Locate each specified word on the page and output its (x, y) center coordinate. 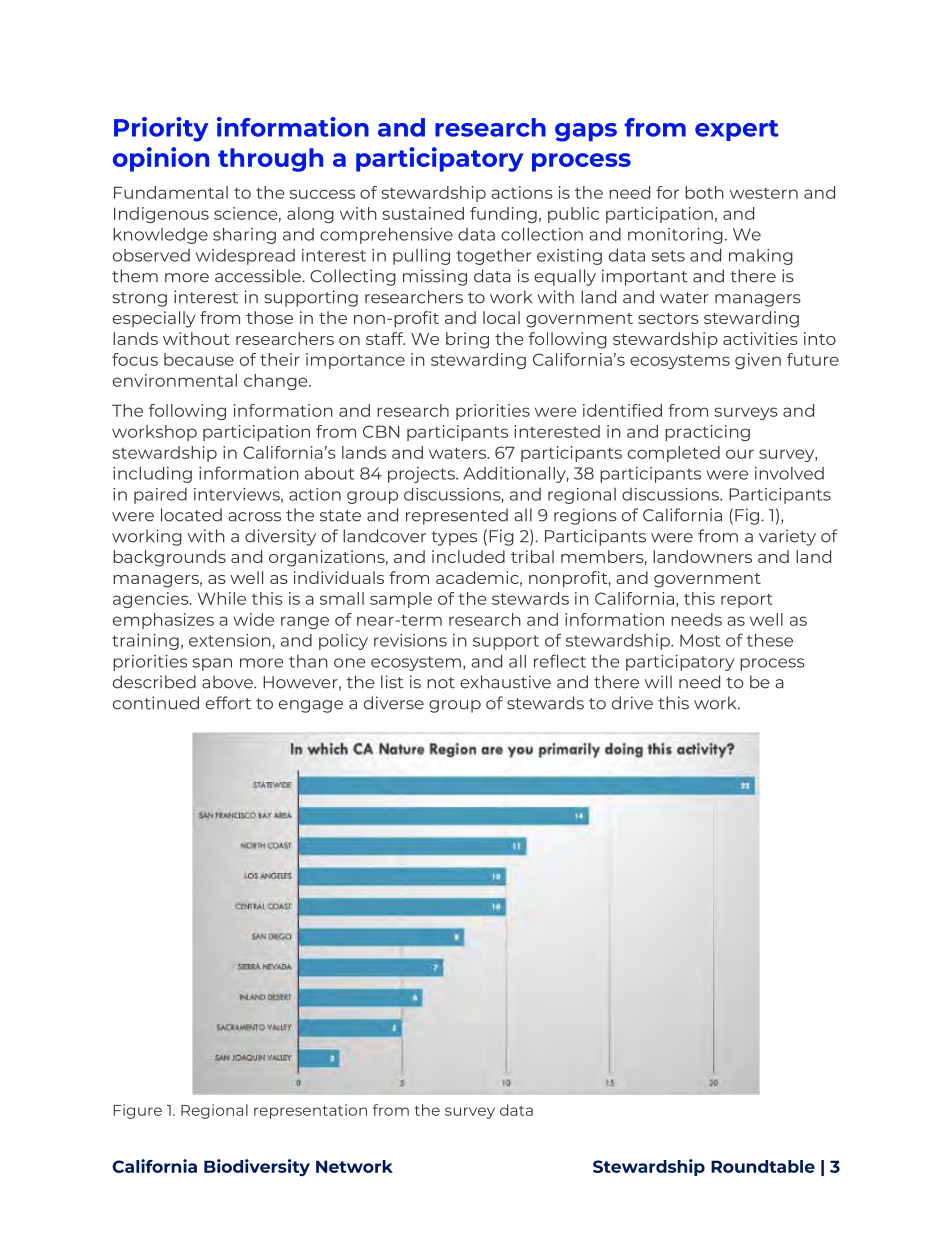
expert (737, 130)
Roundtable (763, 1166)
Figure (138, 1111)
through (270, 160)
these (770, 640)
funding (503, 215)
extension (231, 640)
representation (310, 1111)
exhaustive (505, 682)
